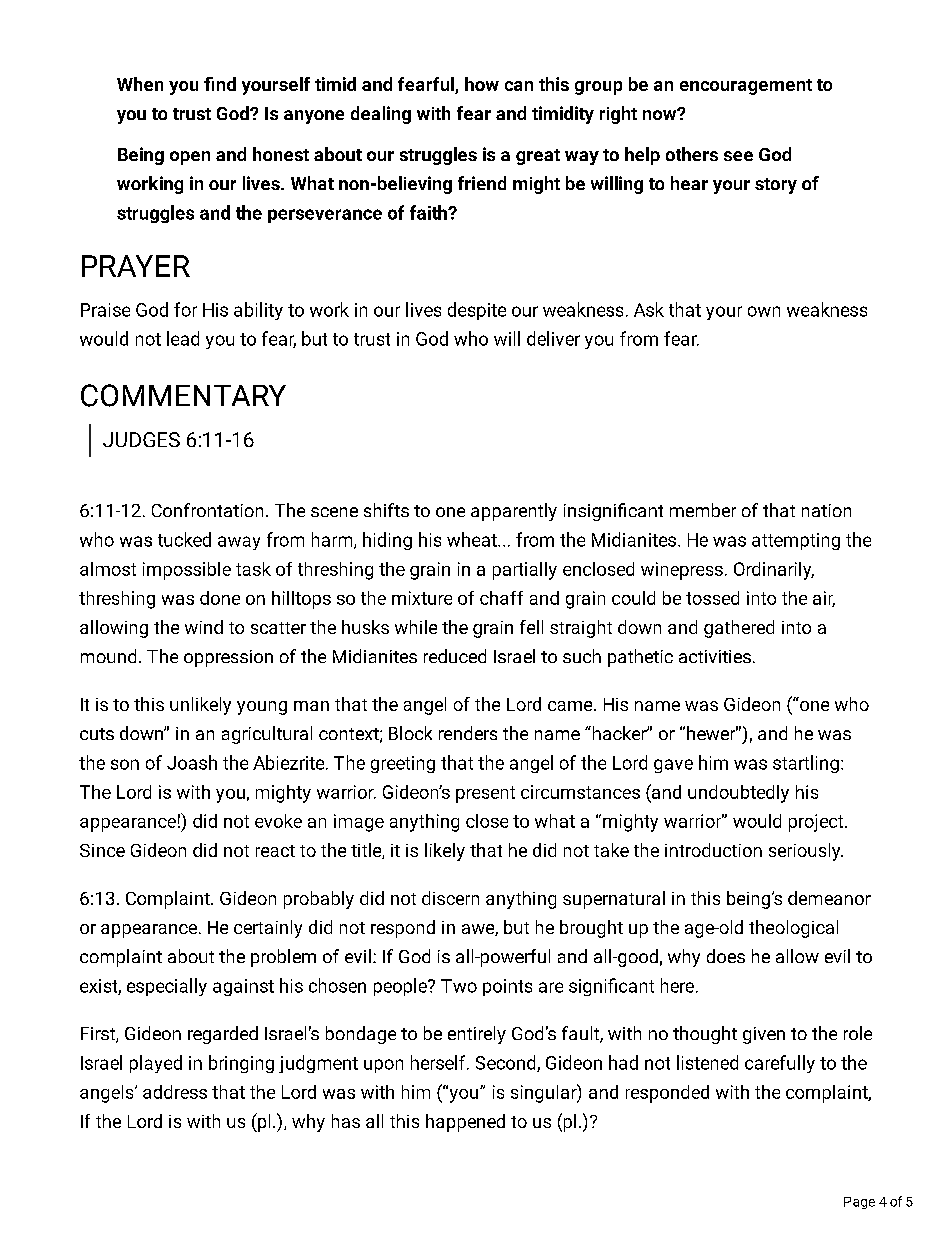  What do you see at coordinates (482, 84) in the screenshot?
I see `how` at bounding box center [482, 84].
